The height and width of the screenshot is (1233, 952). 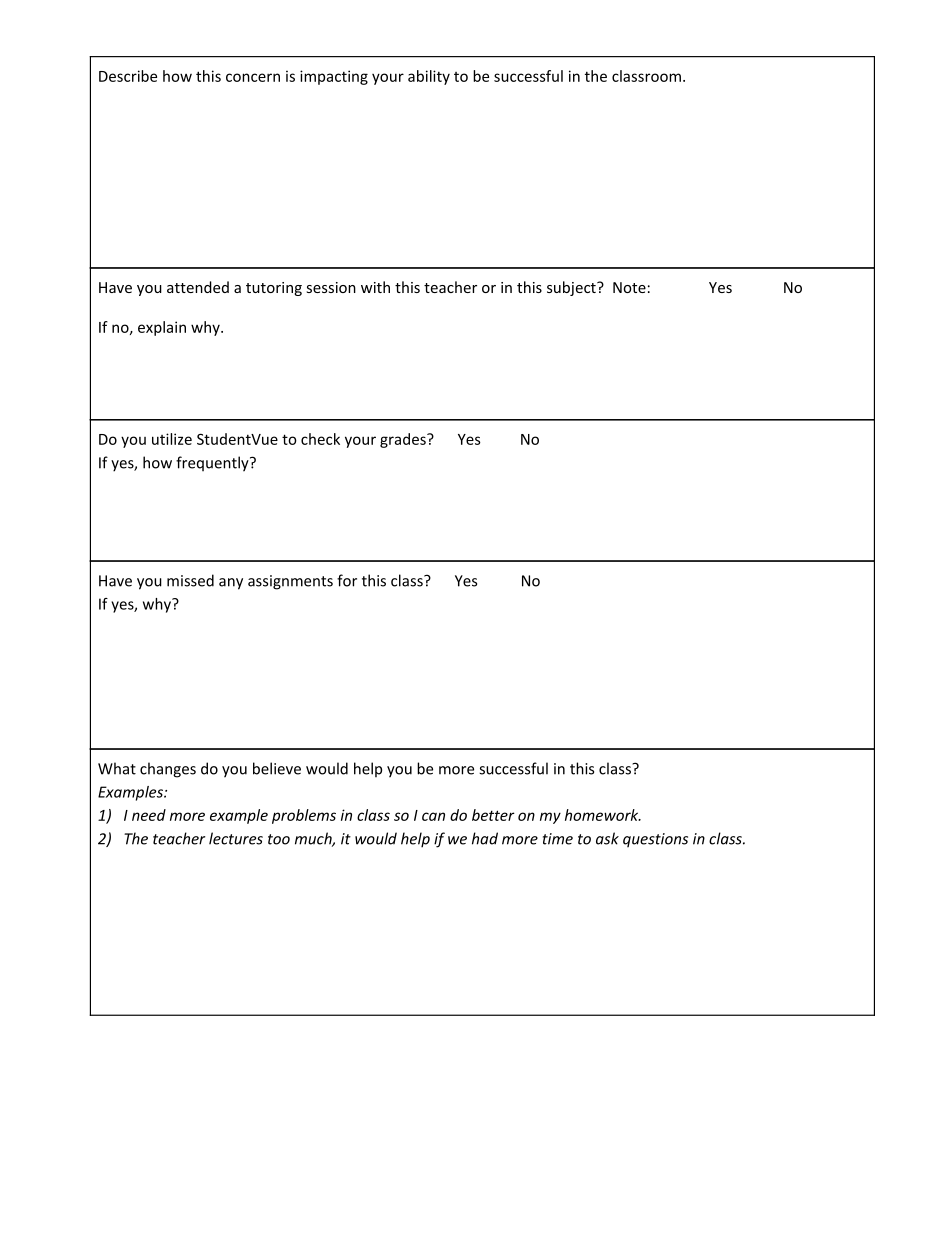 What do you see at coordinates (334, 77) in the screenshot?
I see `impacting` at bounding box center [334, 77].
